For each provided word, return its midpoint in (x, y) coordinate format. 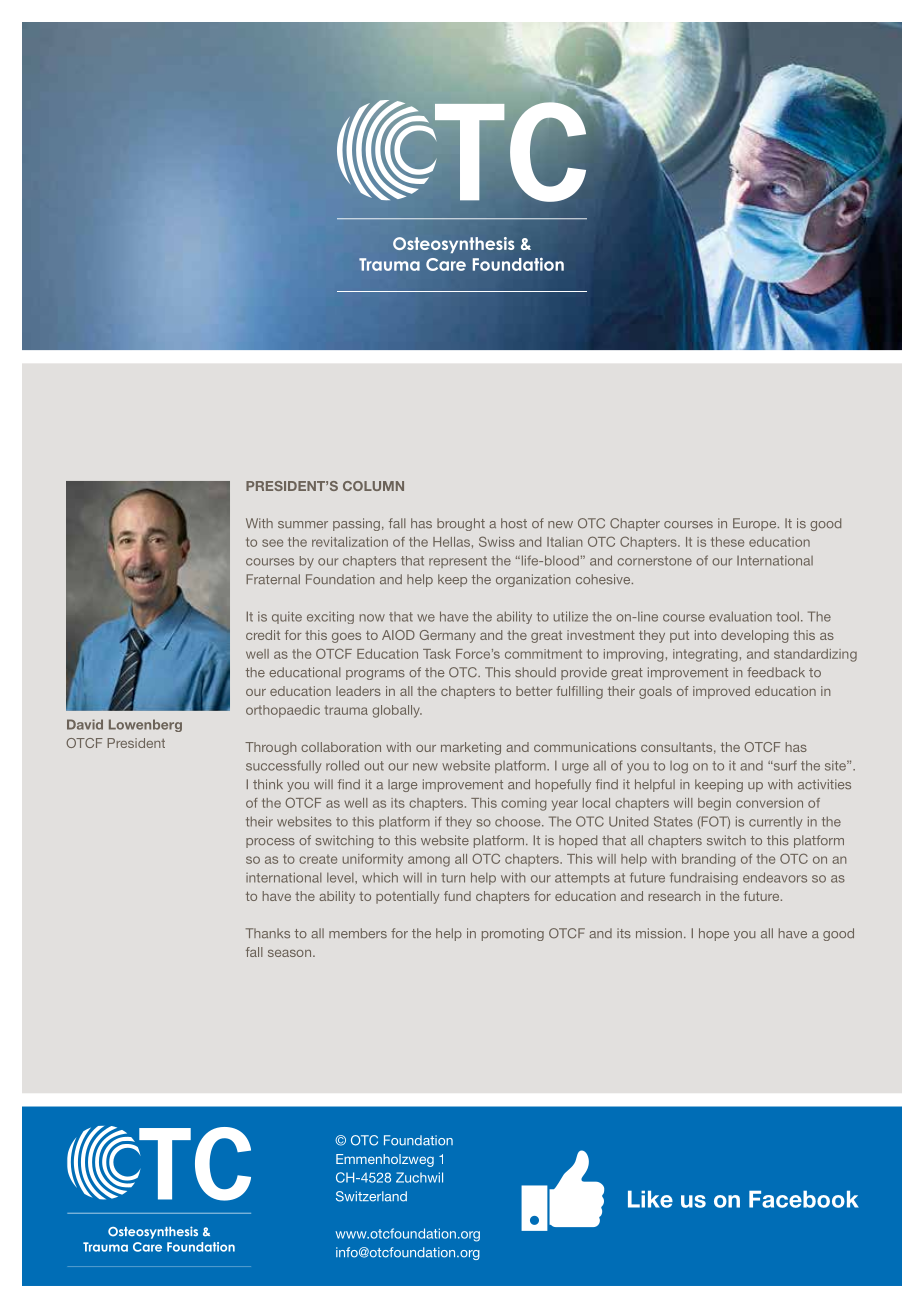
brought (461, 524)
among (429, 861)
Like (650, 1199)
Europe (756, 524)
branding (708, 860)
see (272, 543)
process (270, 843)
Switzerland (371, 1196)
